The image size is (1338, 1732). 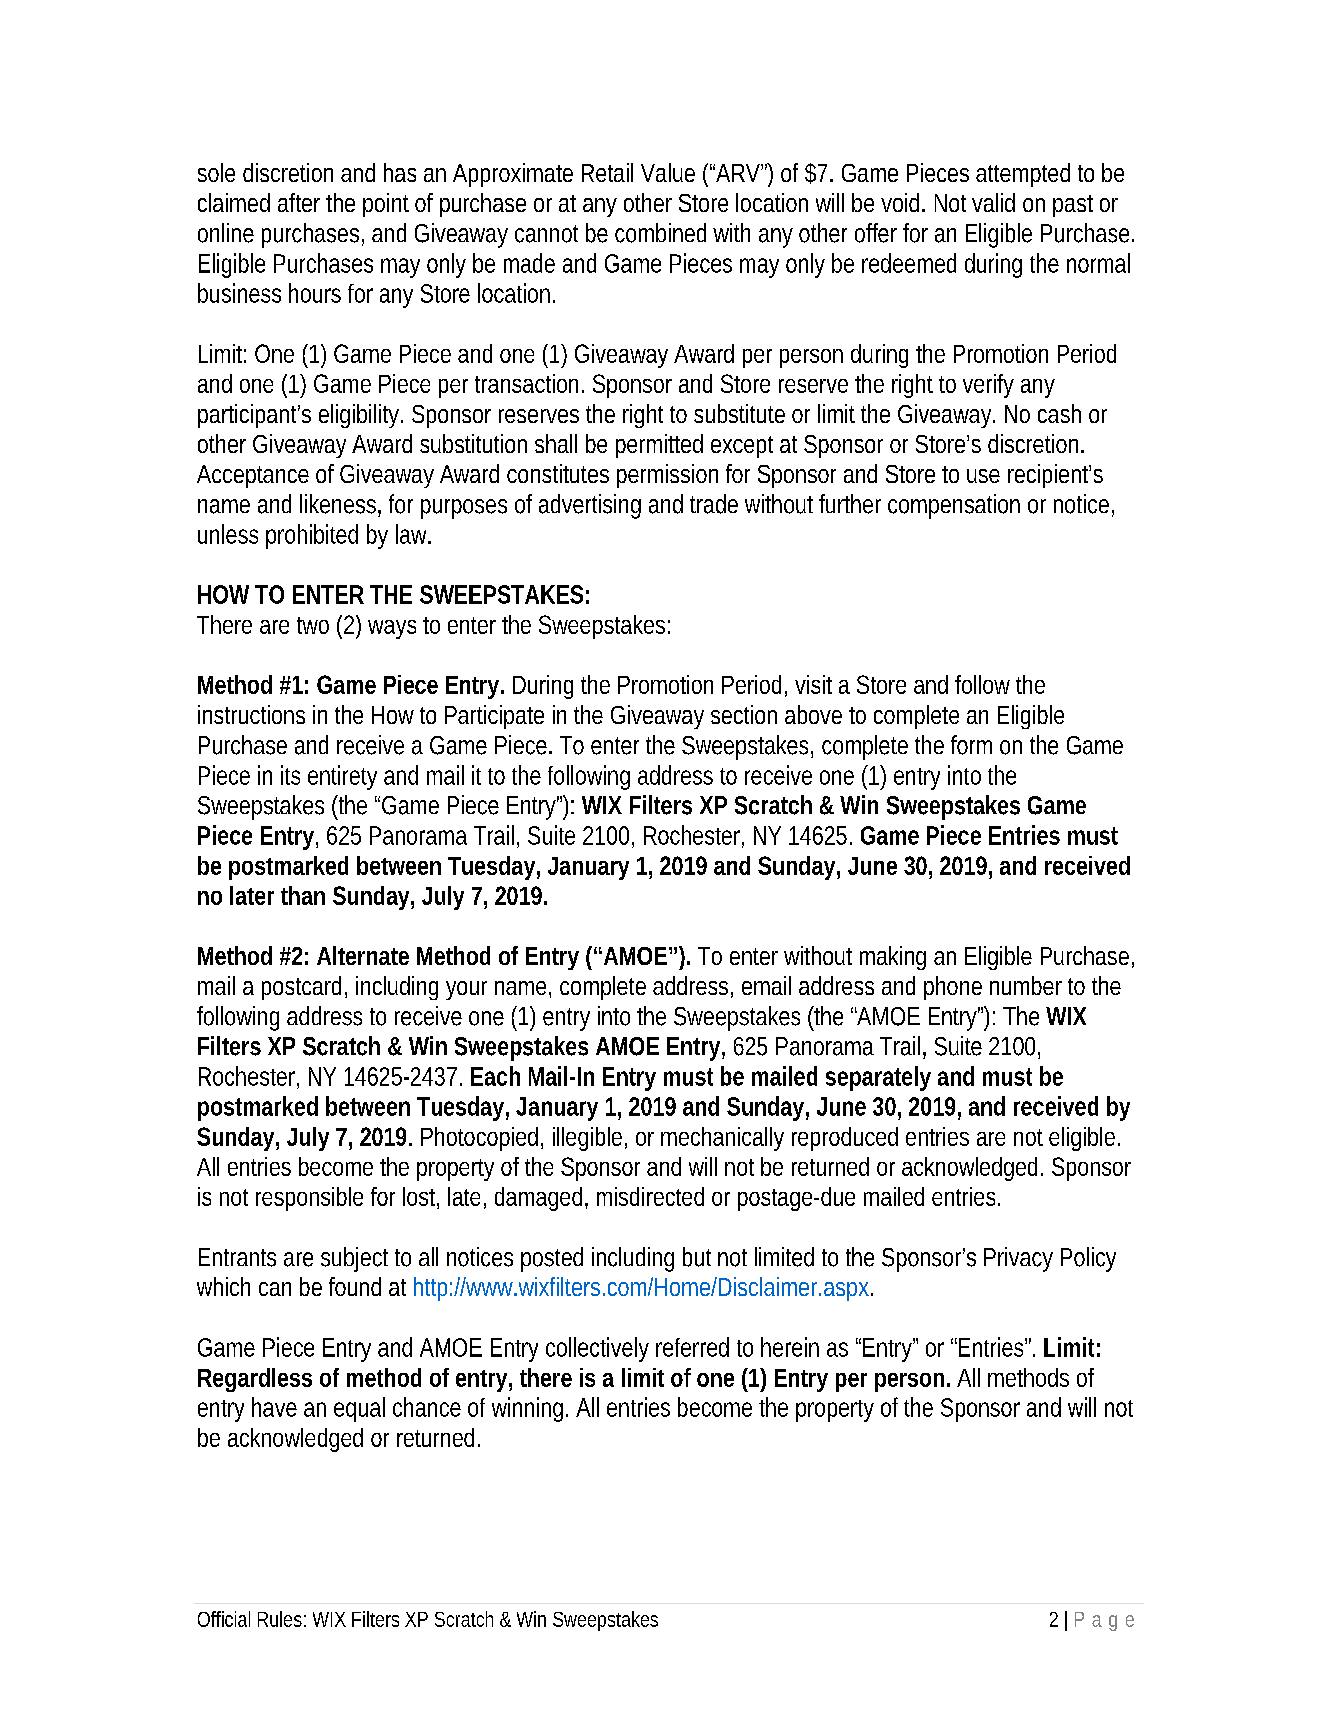 What do you see at coordinates (1026, 985) in the screenshot?
I see `number` at bounding box center [1026, 985].
